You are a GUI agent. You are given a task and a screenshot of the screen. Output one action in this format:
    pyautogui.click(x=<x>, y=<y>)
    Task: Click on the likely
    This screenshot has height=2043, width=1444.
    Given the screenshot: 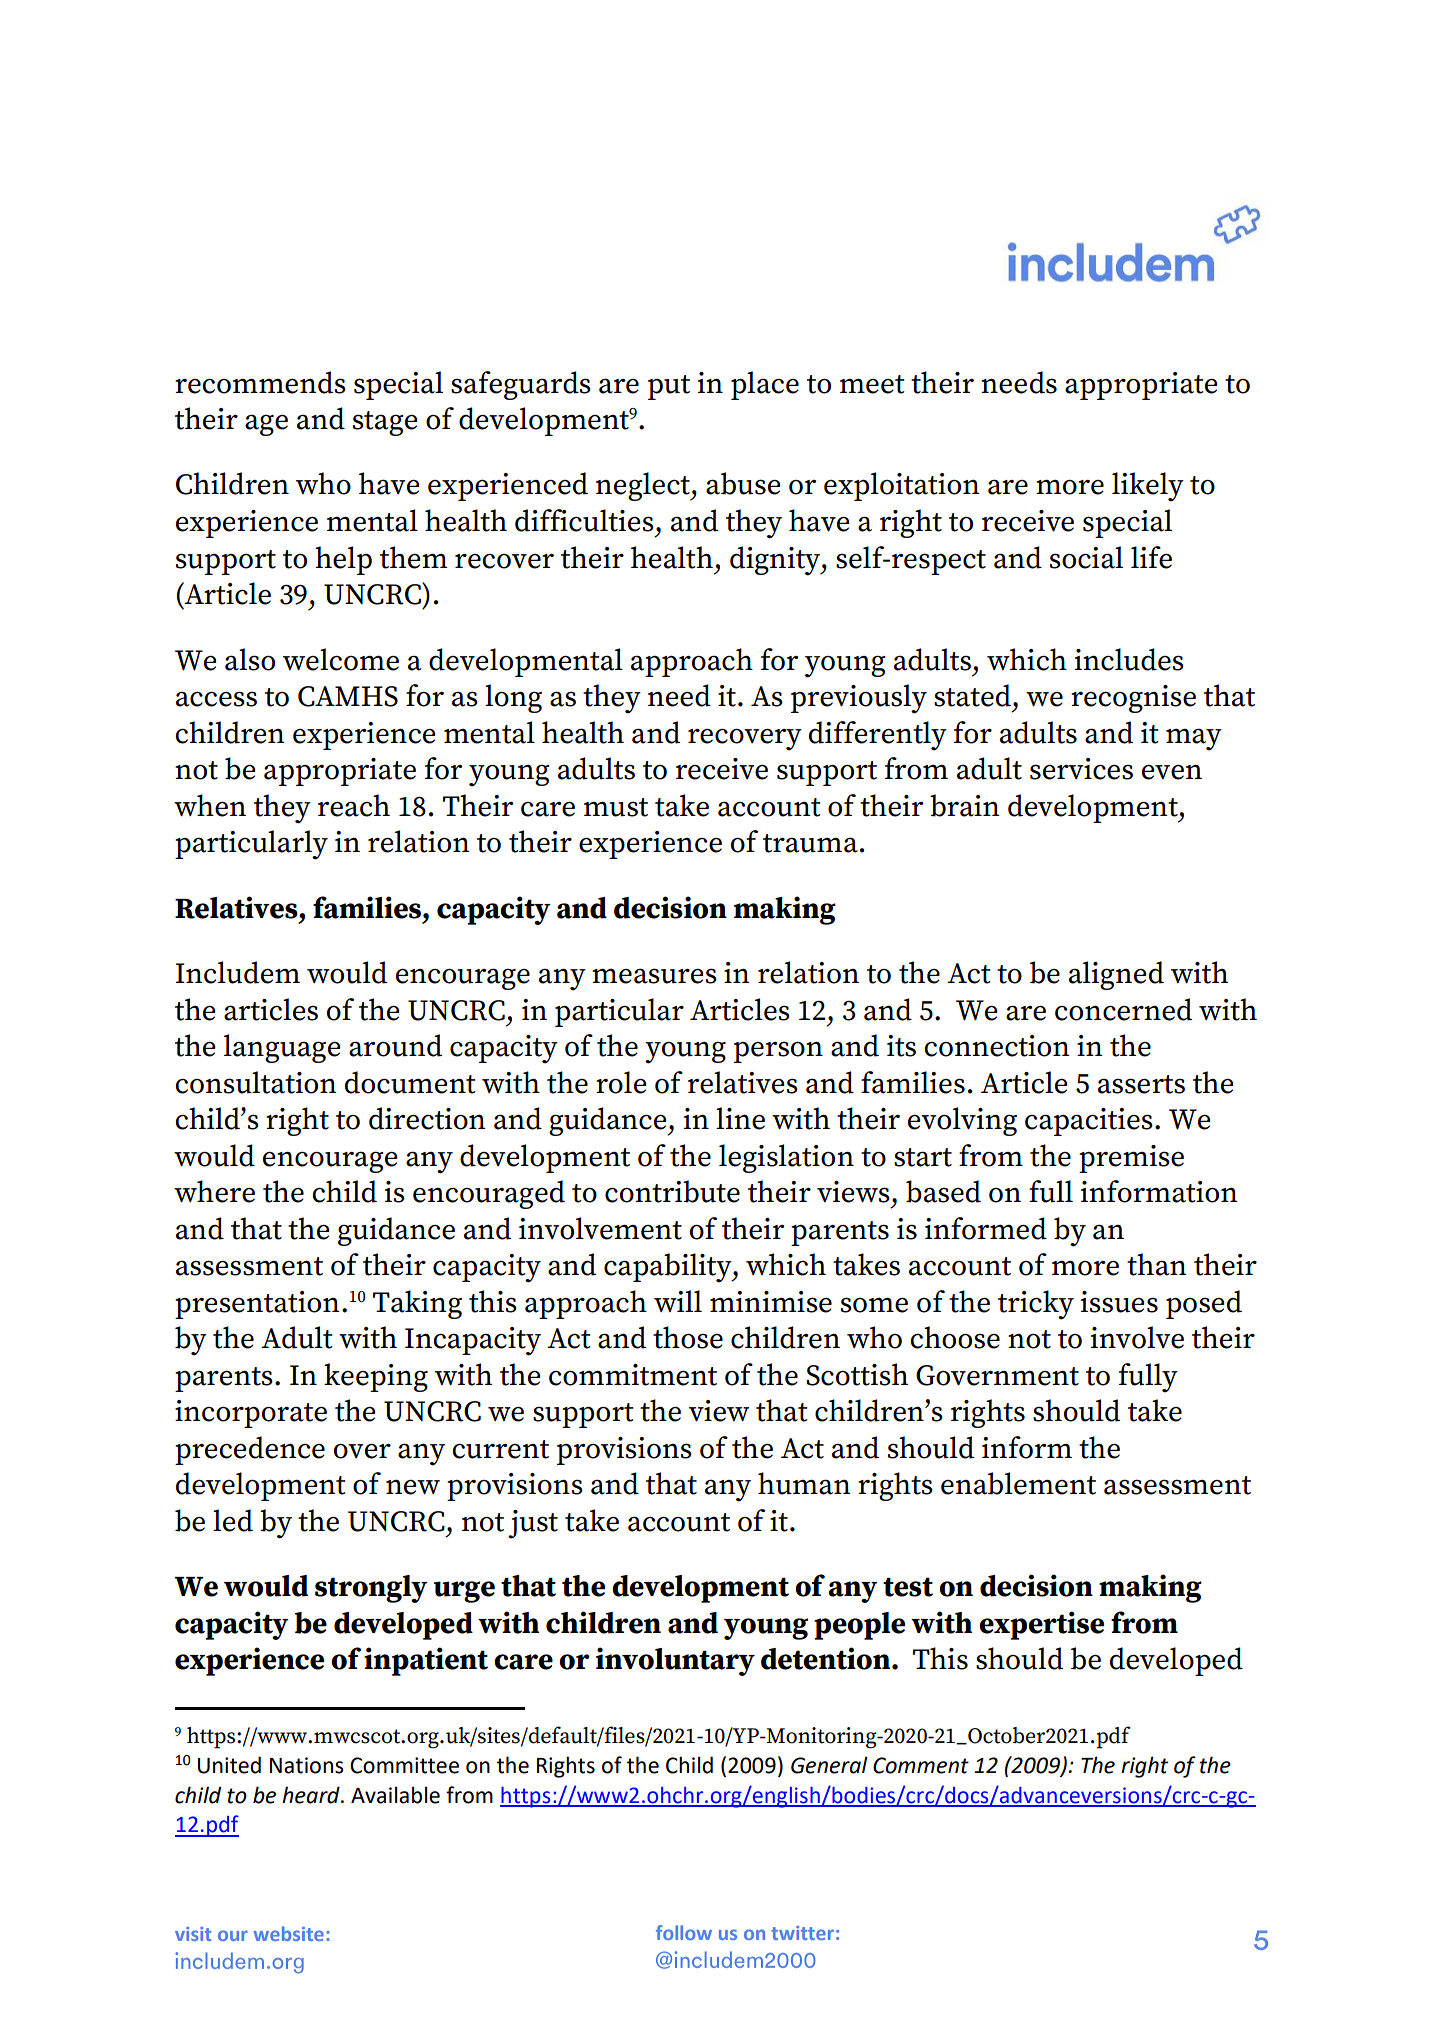 What is the action you would take?
    pyautogui.click(x=1148, y=487)
